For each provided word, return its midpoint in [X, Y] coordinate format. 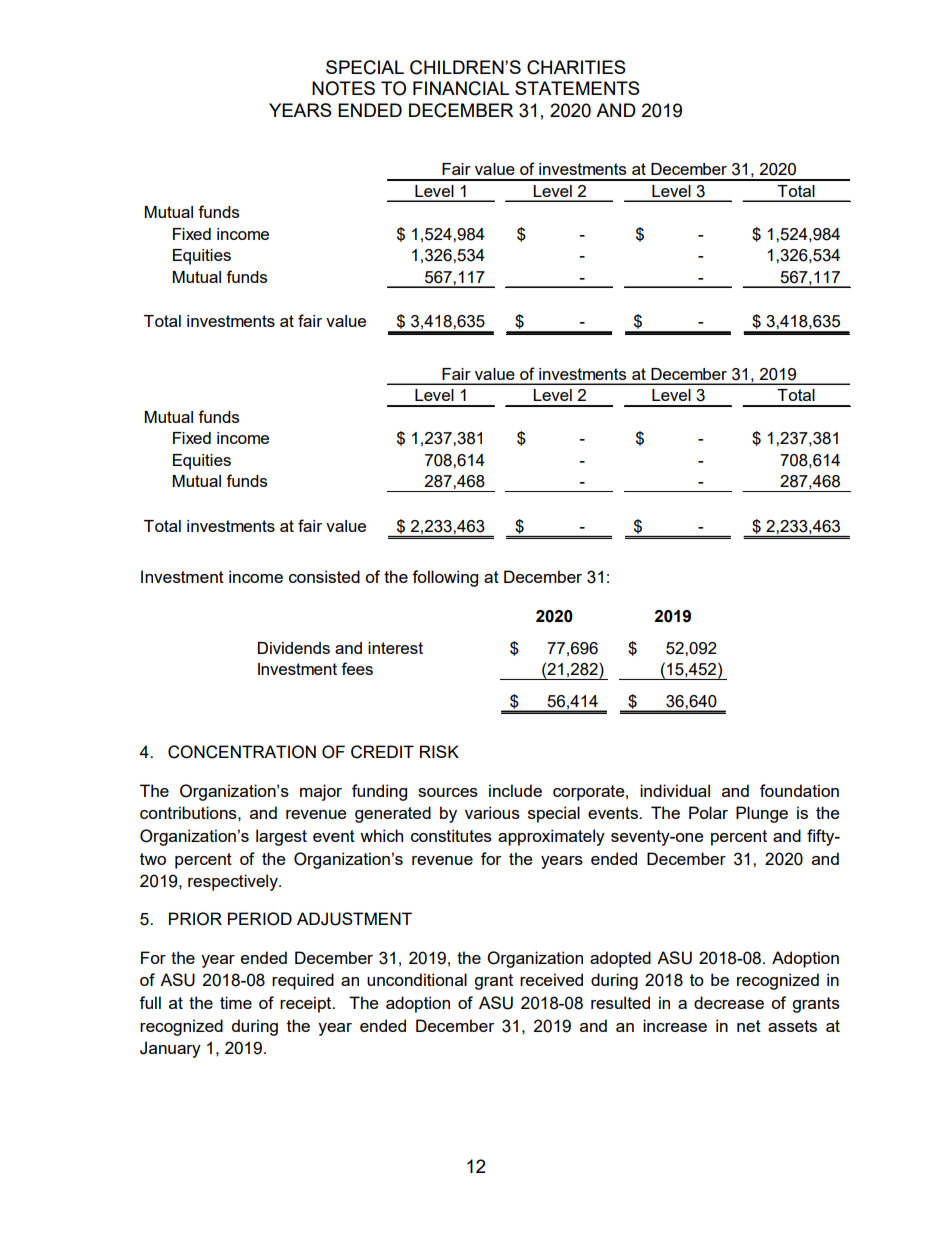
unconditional [417, 979]
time [236, 1002]
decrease [729, 1002]
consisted [324, 576]
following [445, 578]
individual [675, 790]
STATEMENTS [577, 88]
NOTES [343, 88]
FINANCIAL [461, 88]
